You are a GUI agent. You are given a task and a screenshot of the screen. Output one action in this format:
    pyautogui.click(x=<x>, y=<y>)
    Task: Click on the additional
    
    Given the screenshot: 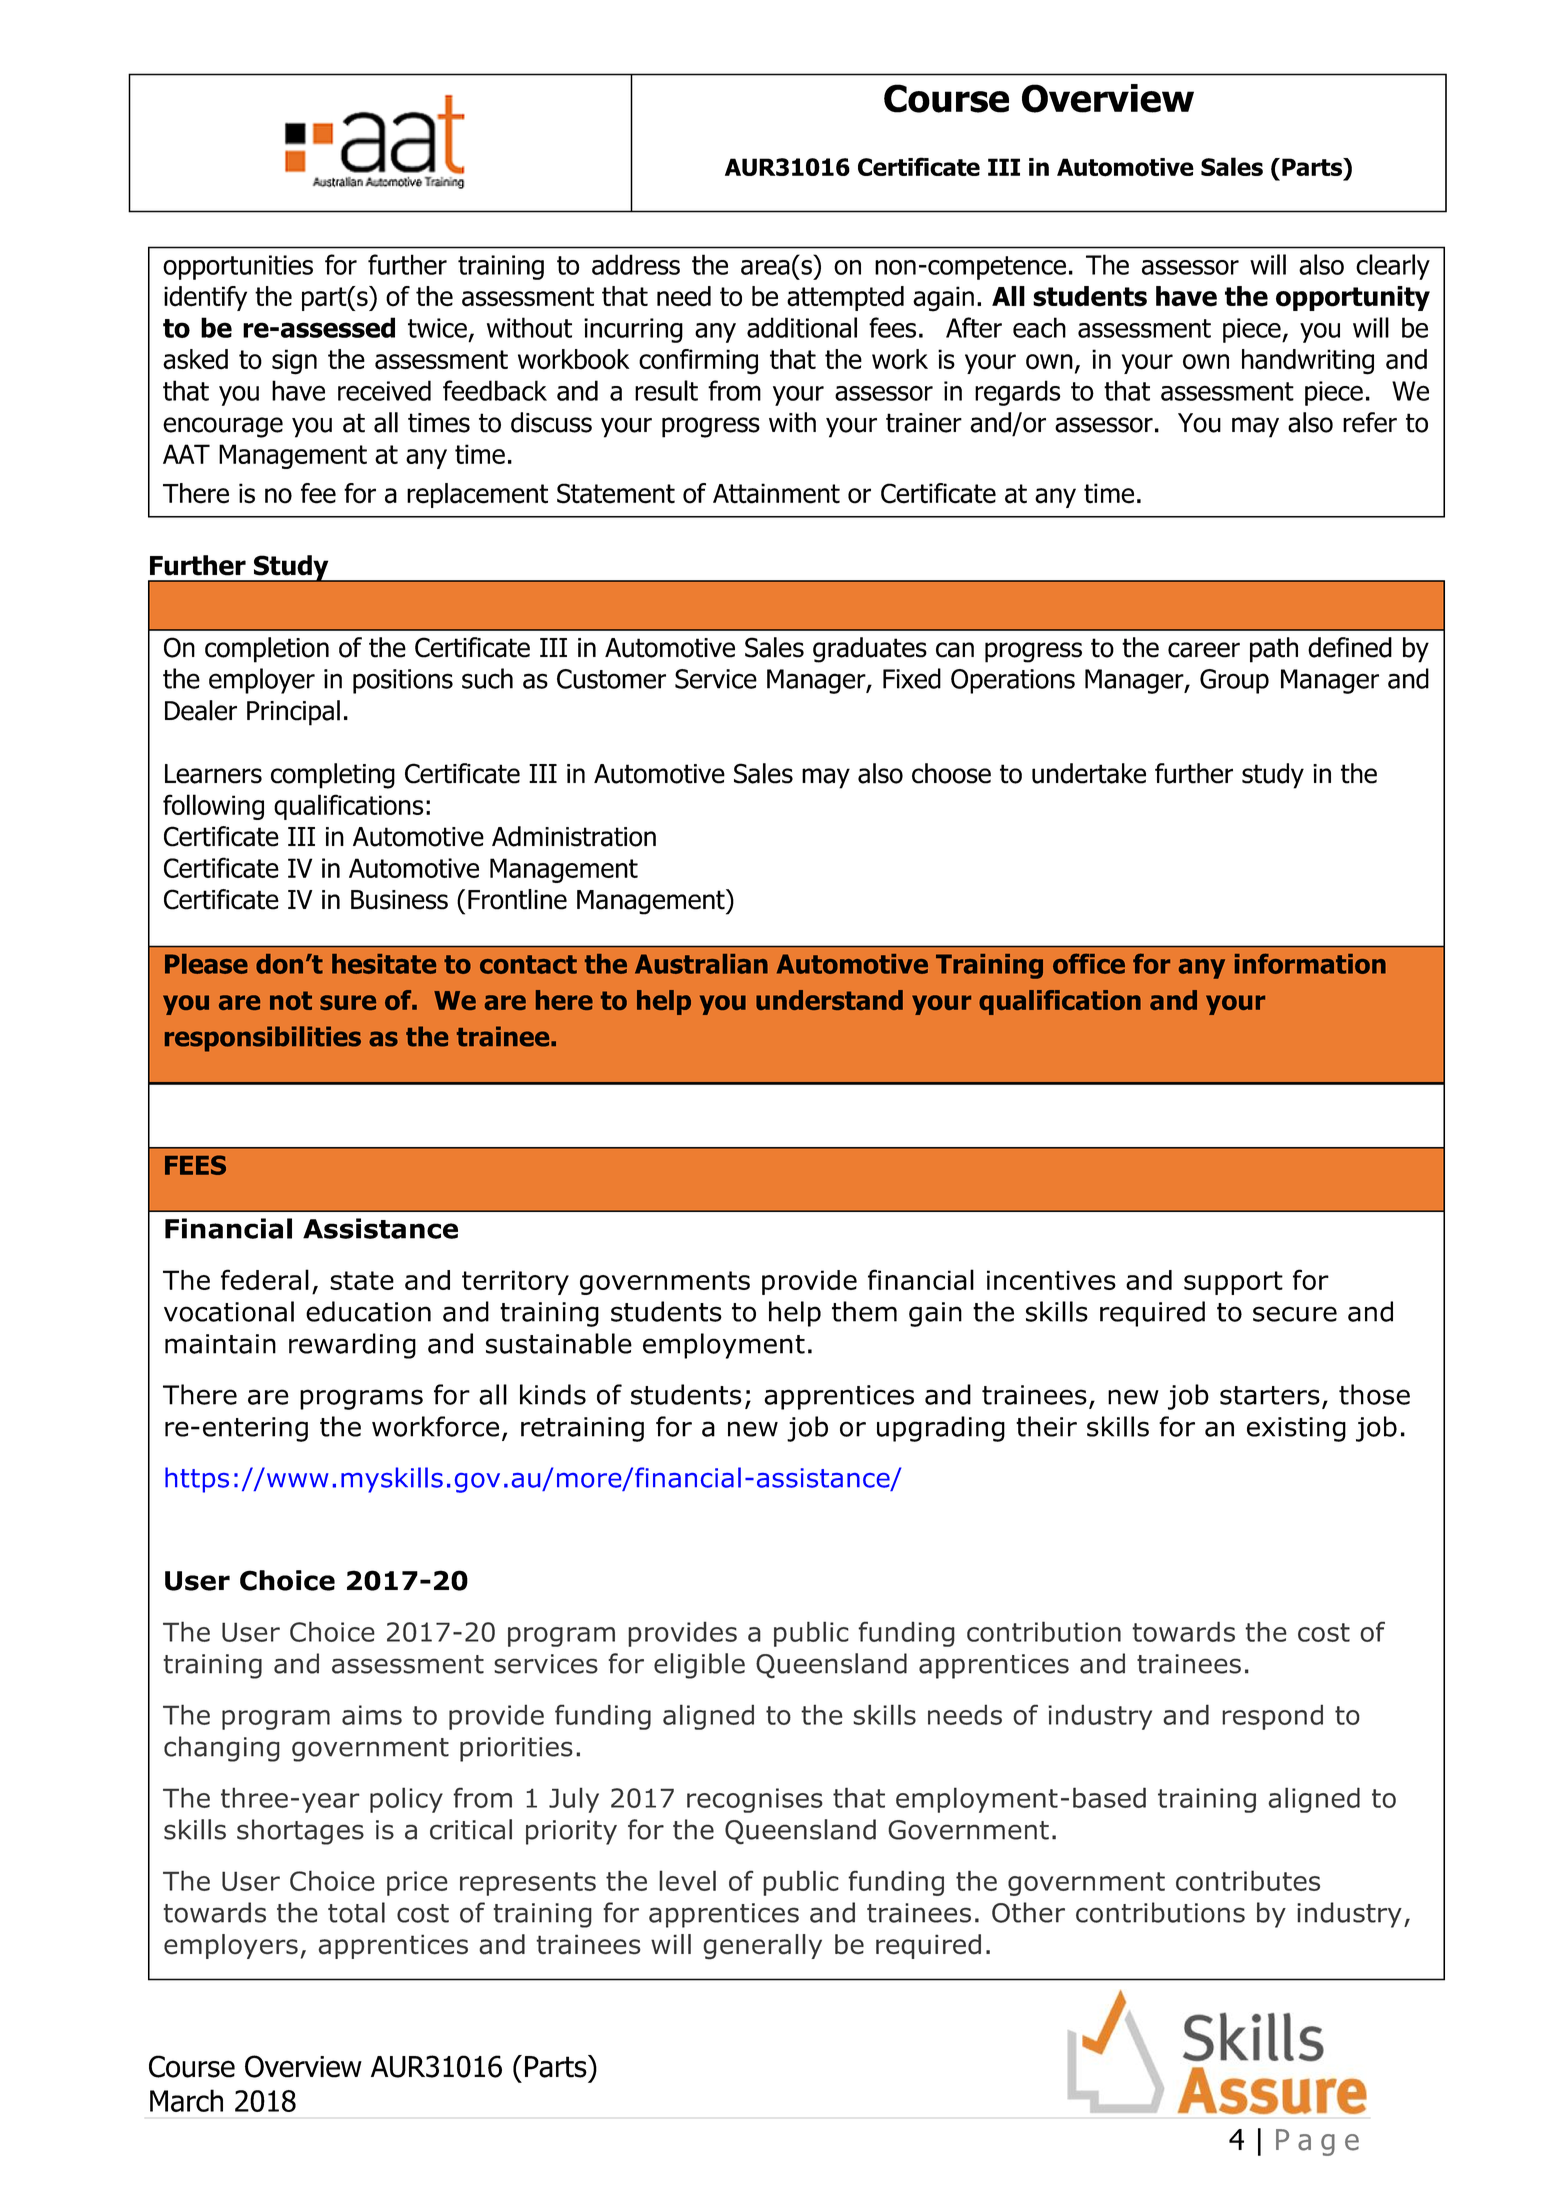 What is the action you would take?
    pyautogui.click(x=802, y=327)
